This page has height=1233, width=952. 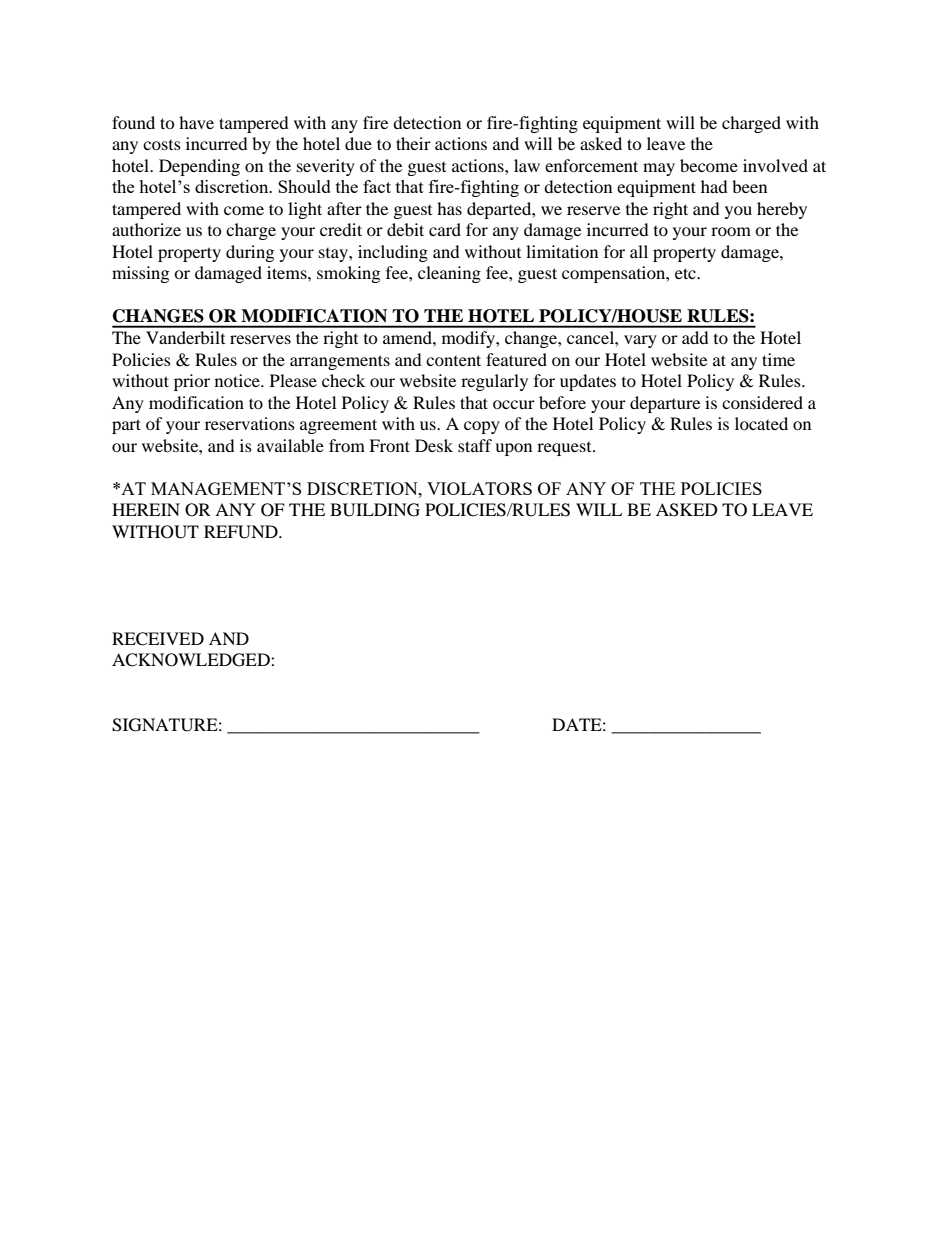 I want to click on BUILDING, so click(x=375, y=510).
